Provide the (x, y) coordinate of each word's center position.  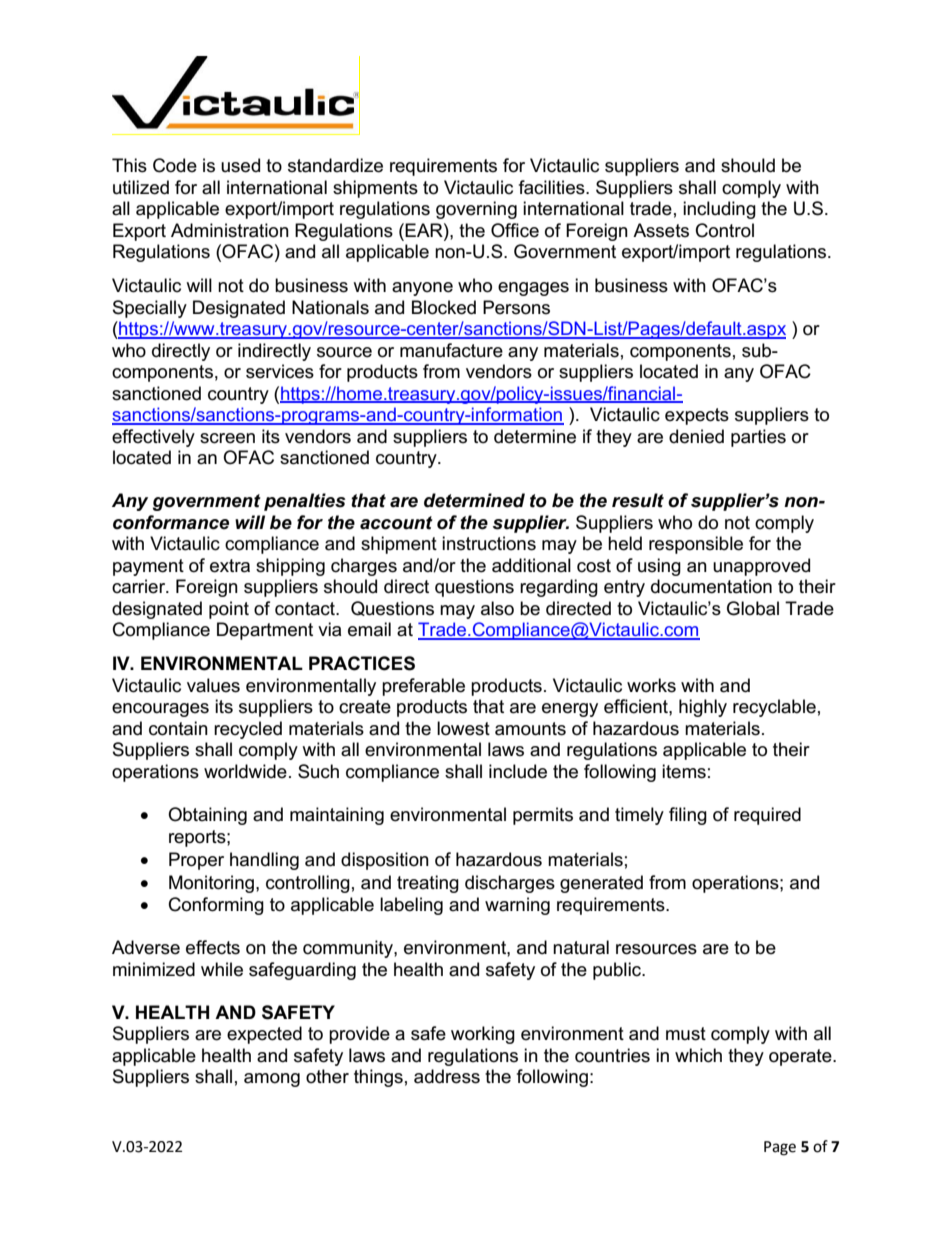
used (240, 165)
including (719, 210)
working (483, 1035)
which (698, 1055)
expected (264, 1035)
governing (476, 210)
